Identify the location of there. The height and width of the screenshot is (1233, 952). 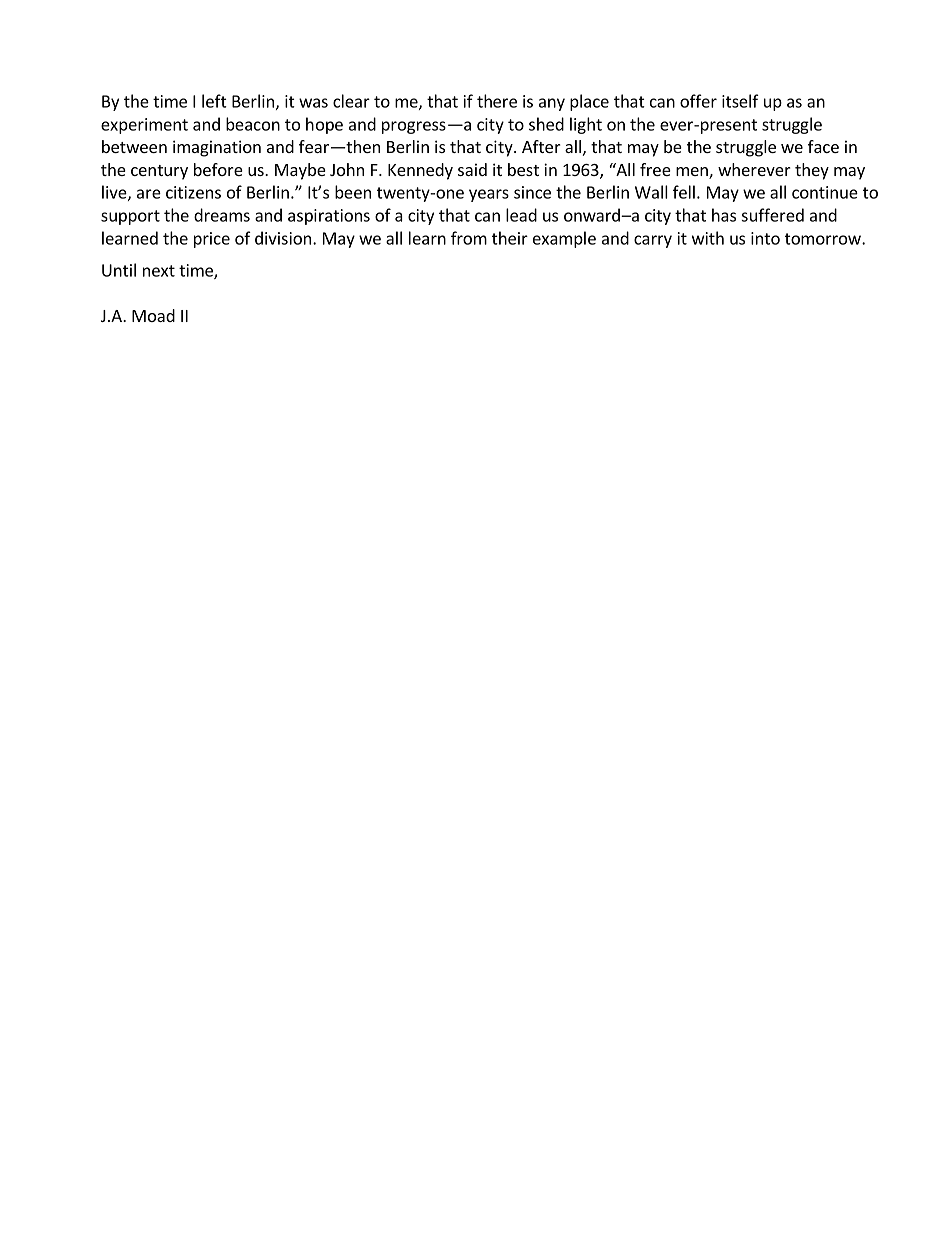
(497, 101).
